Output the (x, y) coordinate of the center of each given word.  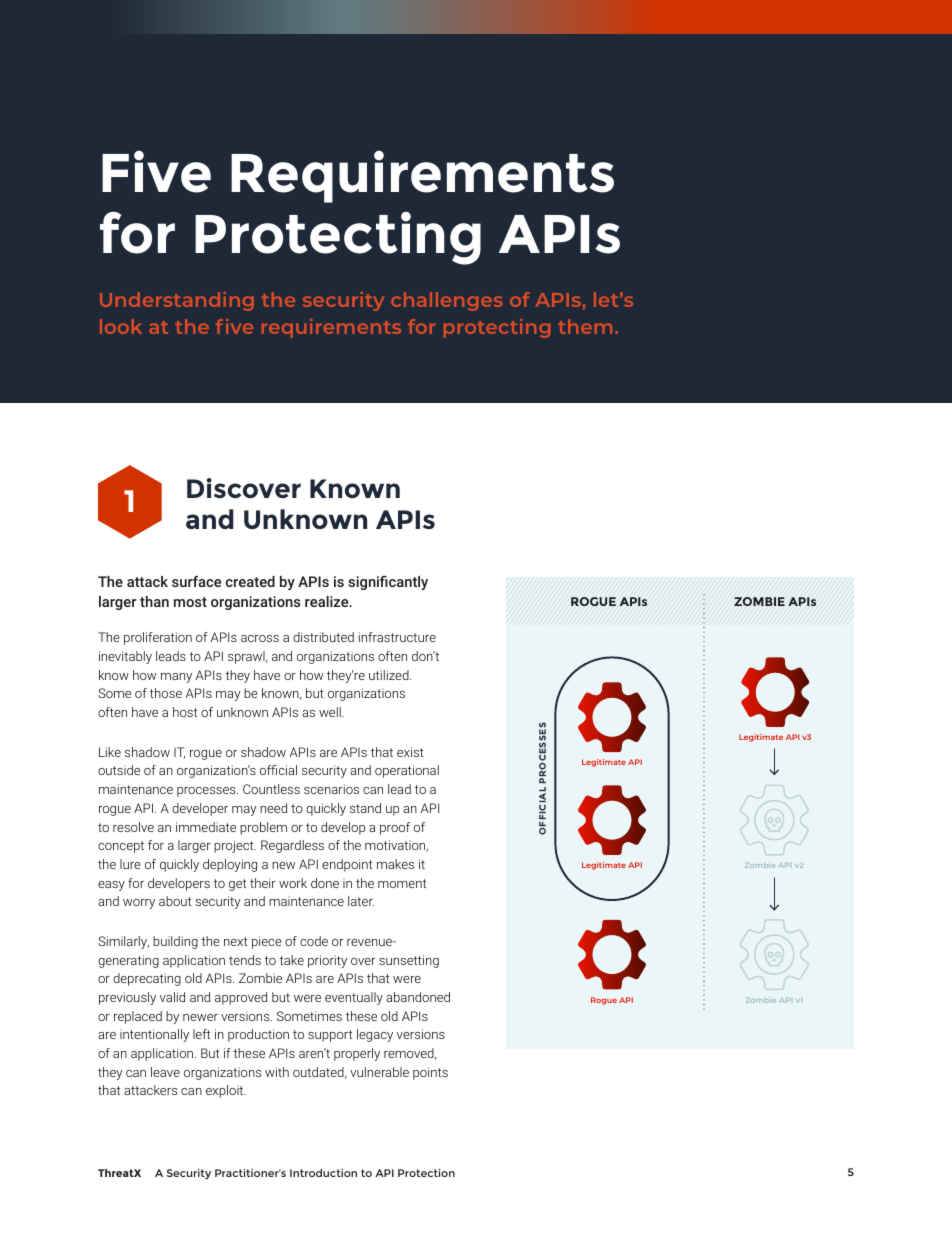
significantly (388, 582)
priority (327, 961)
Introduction (323, 1173)
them (585, 326)
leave (165, 1072)
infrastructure (397, 637)
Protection (426, 1173)
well (331, 712)
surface (196, 581)
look (121, 326)
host (185, 712)
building (175, 942)
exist (410, 752)
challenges (447, 301)
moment (402, 883)
